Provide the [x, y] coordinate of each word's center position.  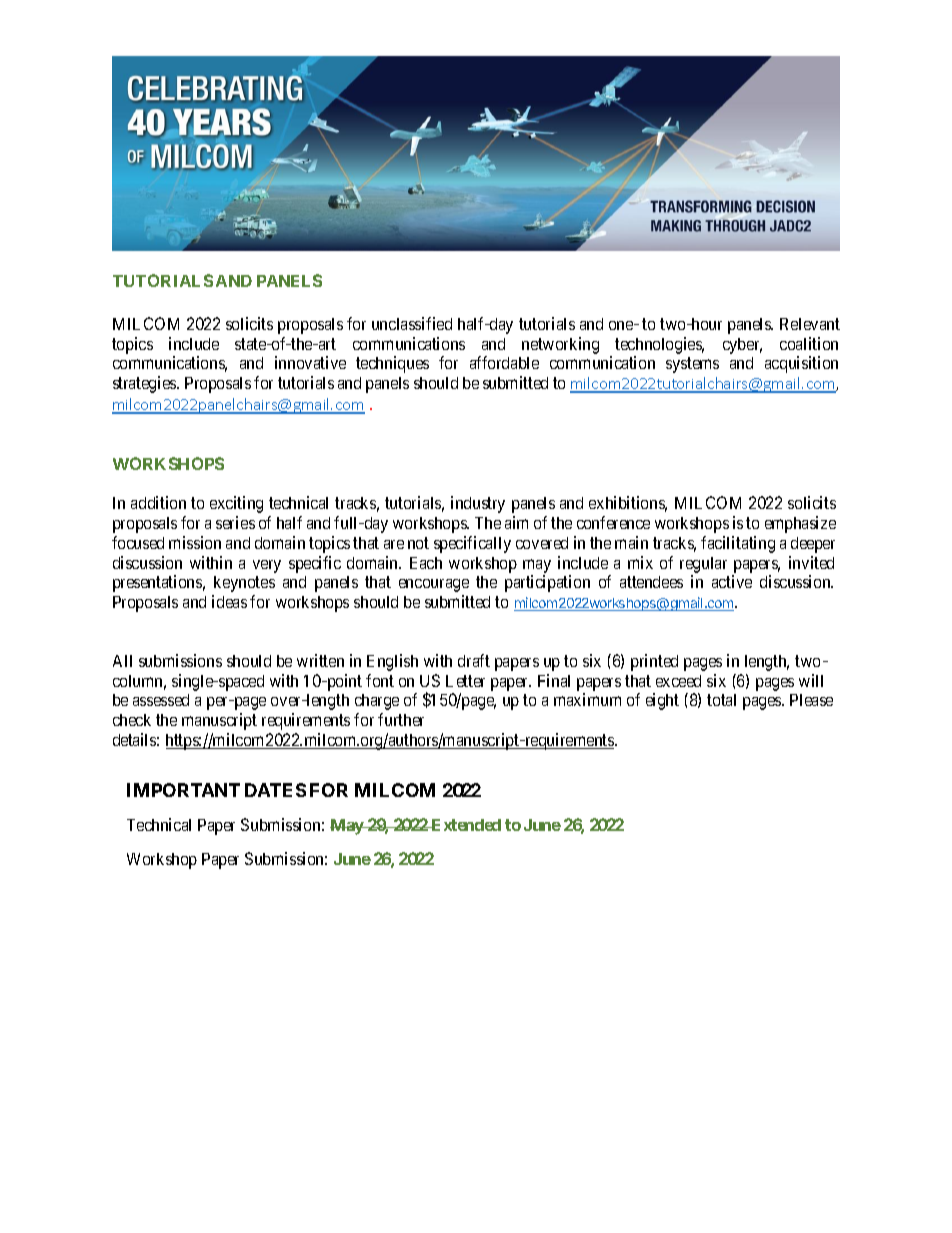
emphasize [800, 524]
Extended [465, 825]
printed [654, 662]
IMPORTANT [183, 790]
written [320, 660]
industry [478, 504]
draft [474, 660]
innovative [310, 362]
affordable [504, 362]
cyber [742, 346]
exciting [236, 504]
